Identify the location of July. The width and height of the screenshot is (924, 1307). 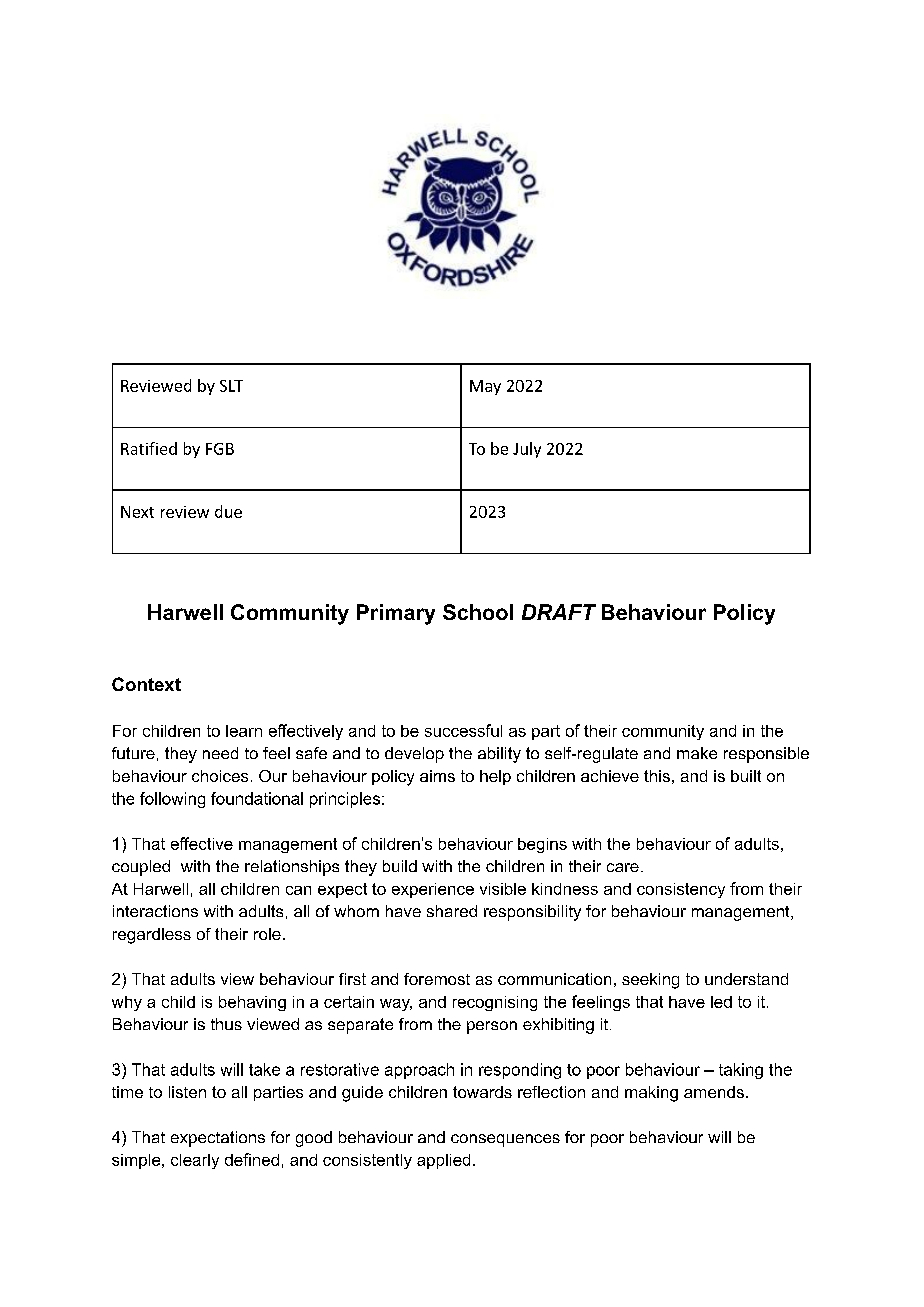
(527, 450).
